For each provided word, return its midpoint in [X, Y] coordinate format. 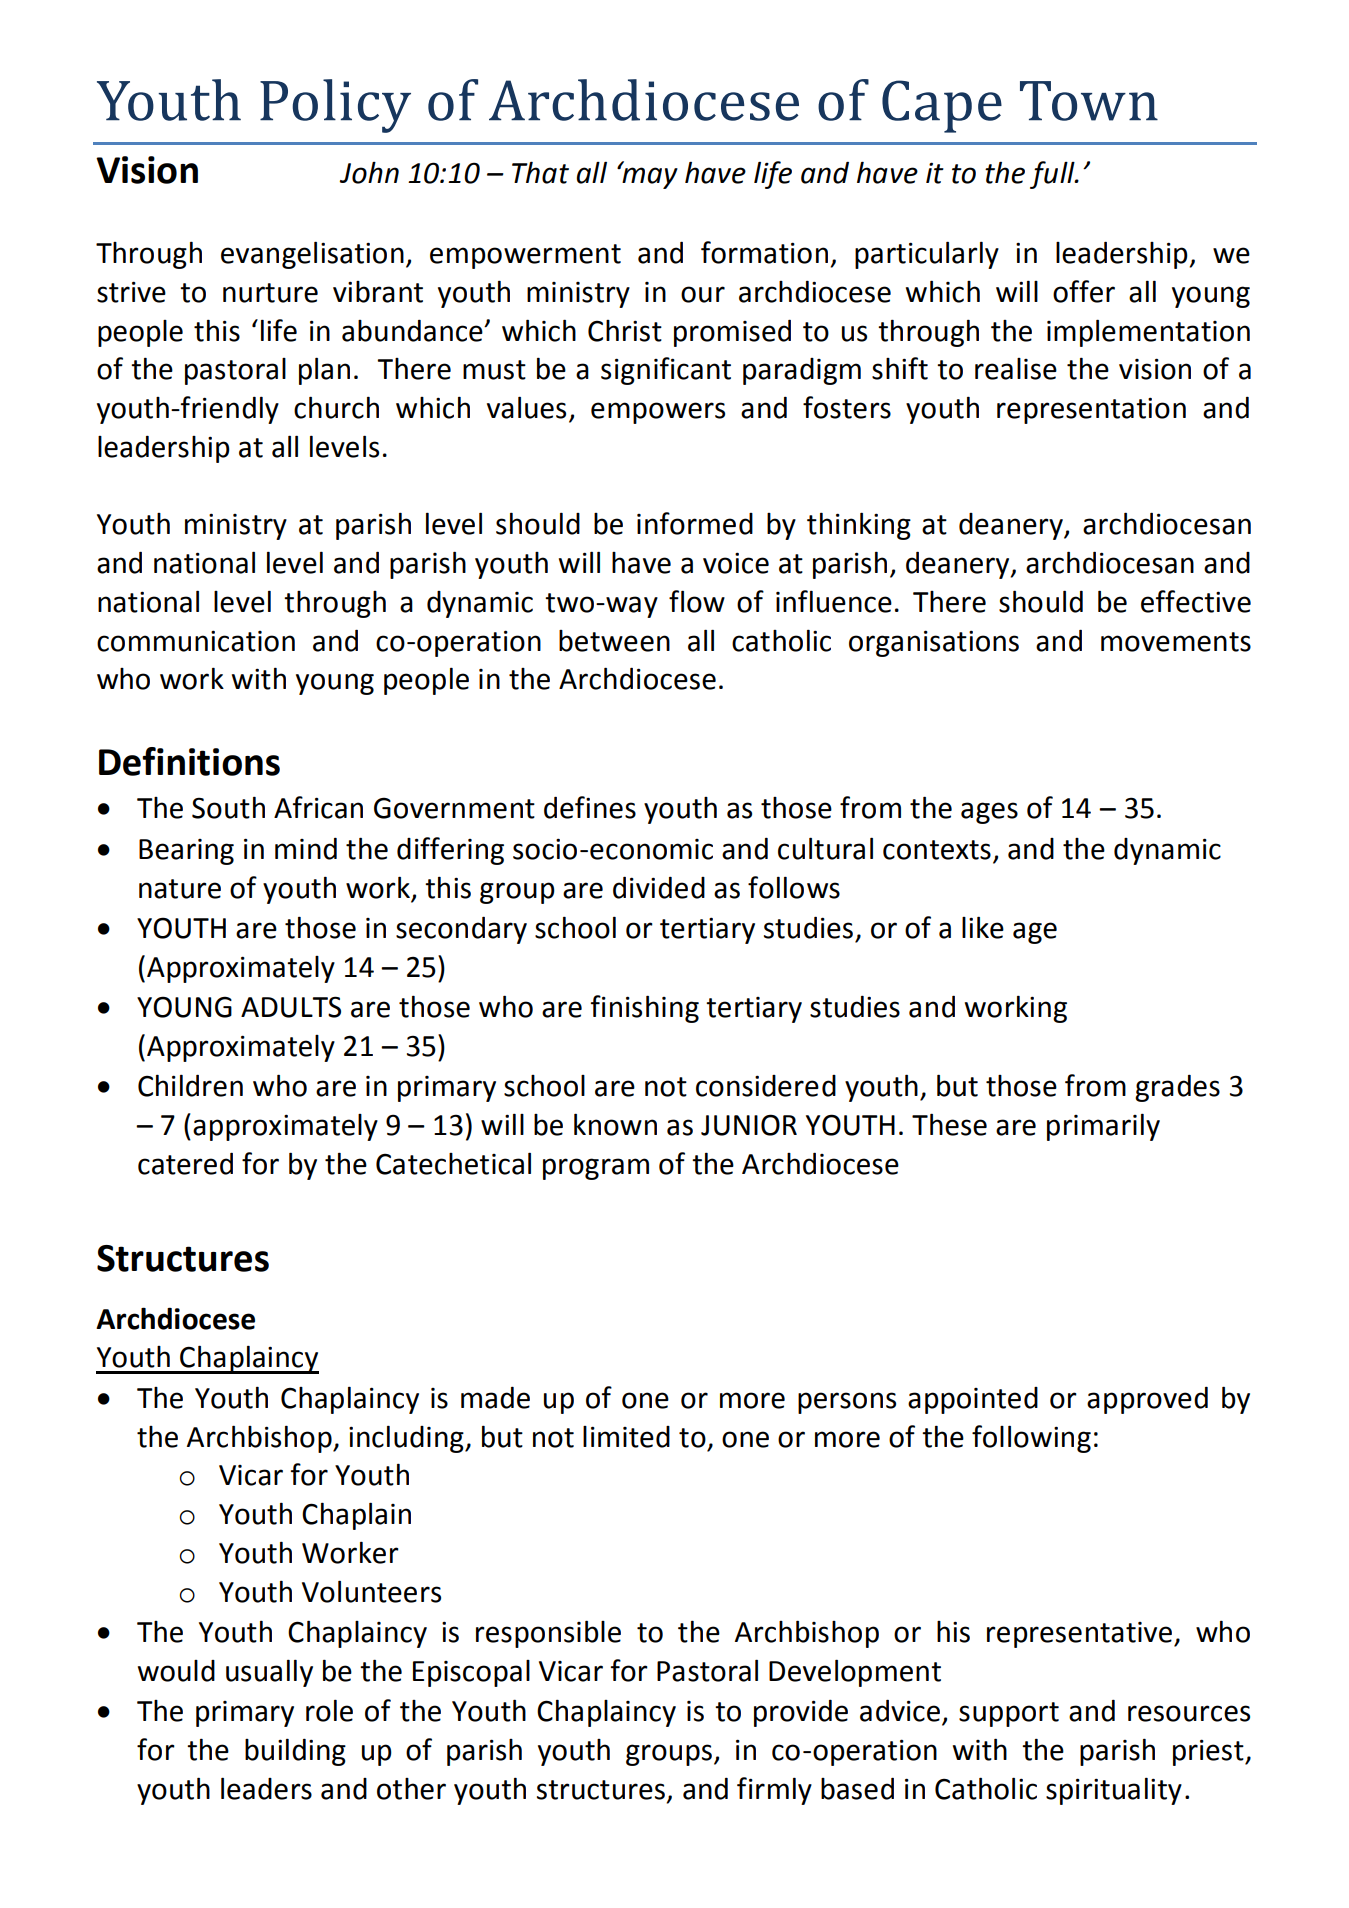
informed [695, 523]
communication [196, 641]
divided [659, 887]
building [295, 1752]
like [983, 927]
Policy [335, 106]
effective [1196, 601]
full [1053, 175]
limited [626, 1437]
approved [1147, 1400]
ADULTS [291, 1007]
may [649, 177]
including [407, 1439]
